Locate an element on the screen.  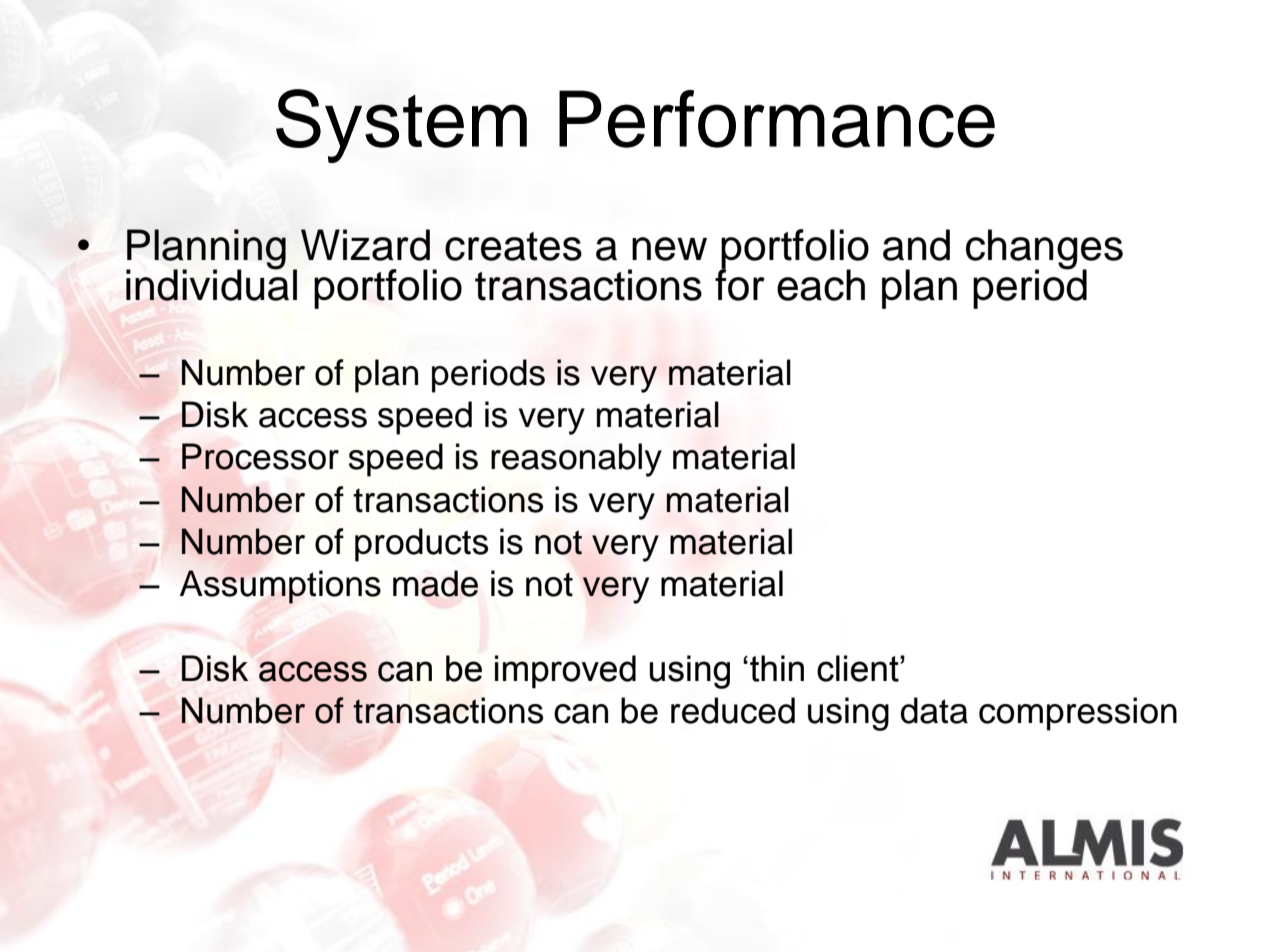
reduced is located at coordinates (733, 710).
